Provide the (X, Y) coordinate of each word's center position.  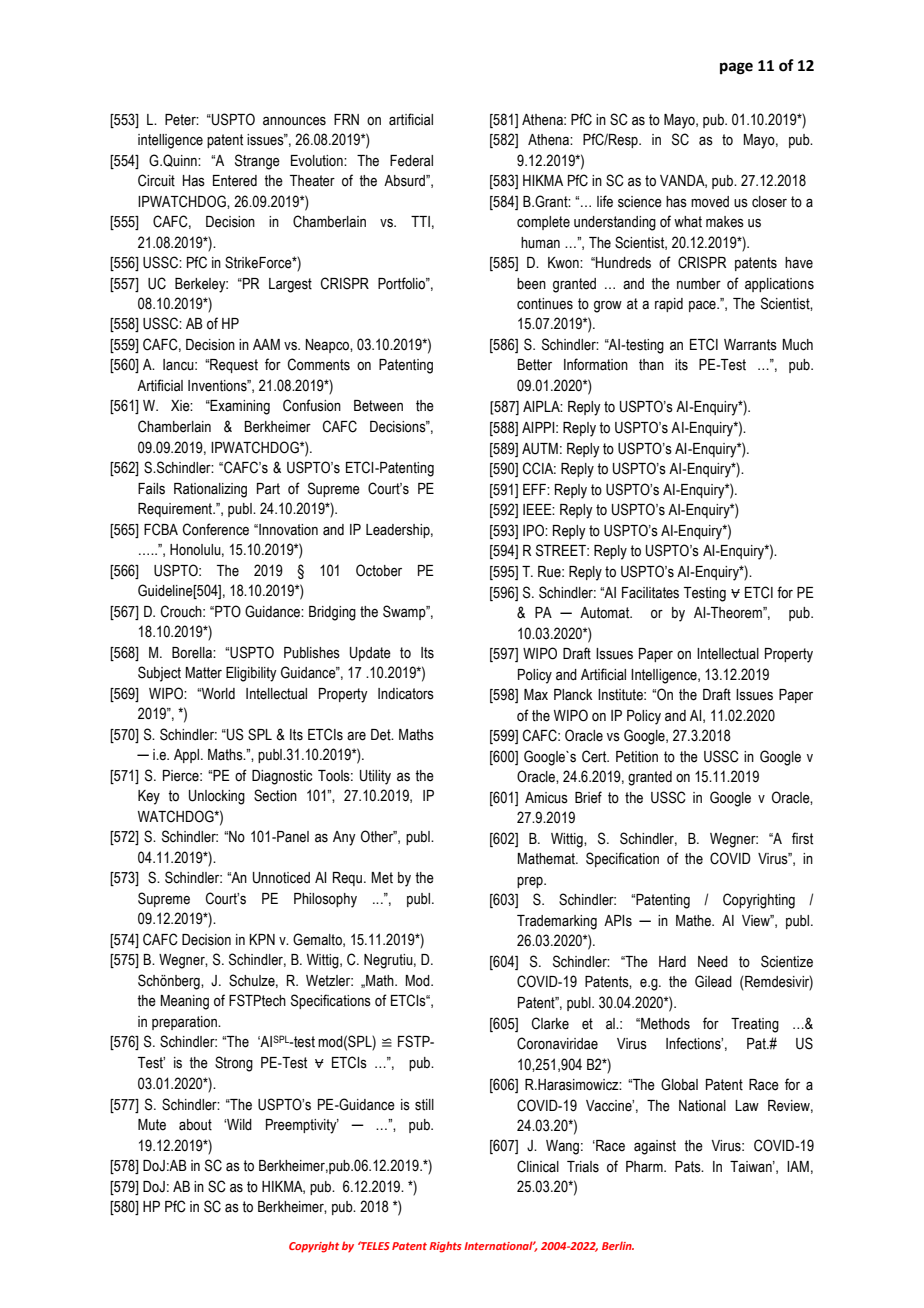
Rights (445, 1247)
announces (294, 121)
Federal (411, 161)
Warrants (750, 345)
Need (713, 962)
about (195, 1125)
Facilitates (650, 593)
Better (535, 365)
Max (536, 695)
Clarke (550, 1023)
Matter (204, 673)
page (736, 68)
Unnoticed (281, 878)
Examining (239, 407)
